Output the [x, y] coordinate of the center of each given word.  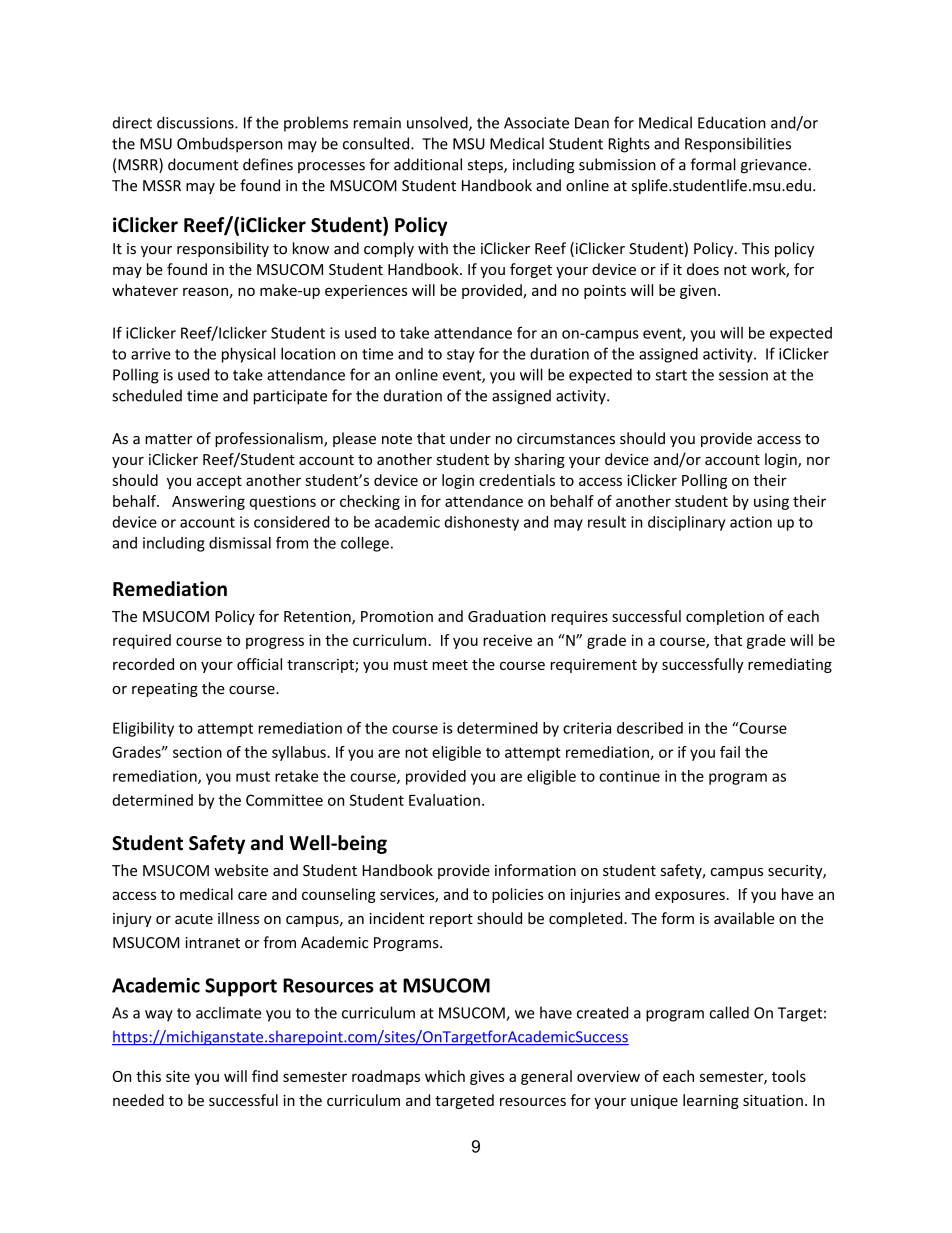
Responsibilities [738, 145]
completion [725, 617]
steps [486, 166]
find [265, 1076]
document [203, 164]
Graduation [507, 616]
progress [275, 643]
